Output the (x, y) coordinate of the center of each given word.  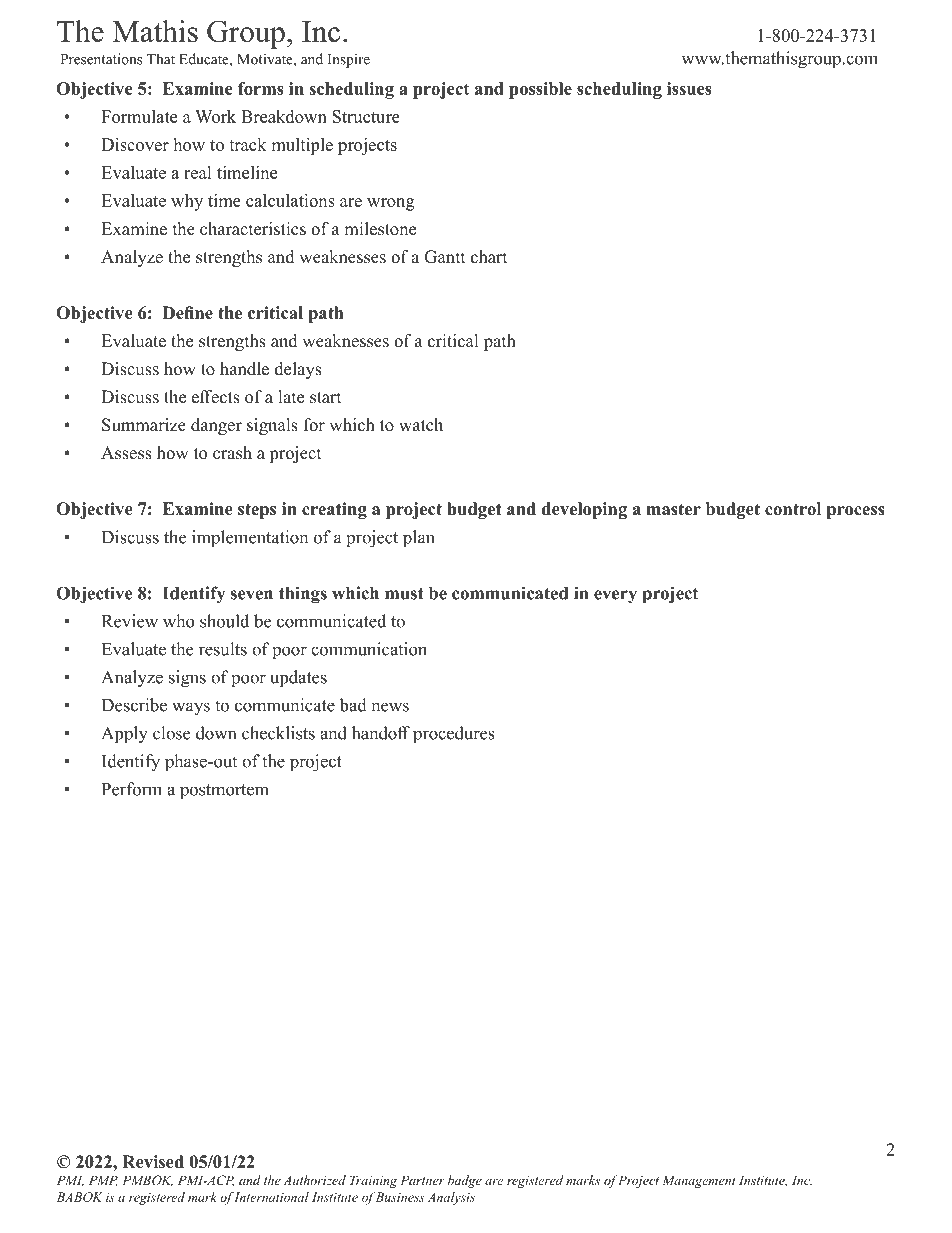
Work (215, 116)
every (615, 597)
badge (465, 1181)
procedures (454, 735)
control (793, 509)
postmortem (224, 791)
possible (540, 90)
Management (699, 1181)
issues (689, 88)
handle (244, 369)
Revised (153, 1162)
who (178, 621)
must (404, 594)
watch (421, 425)
